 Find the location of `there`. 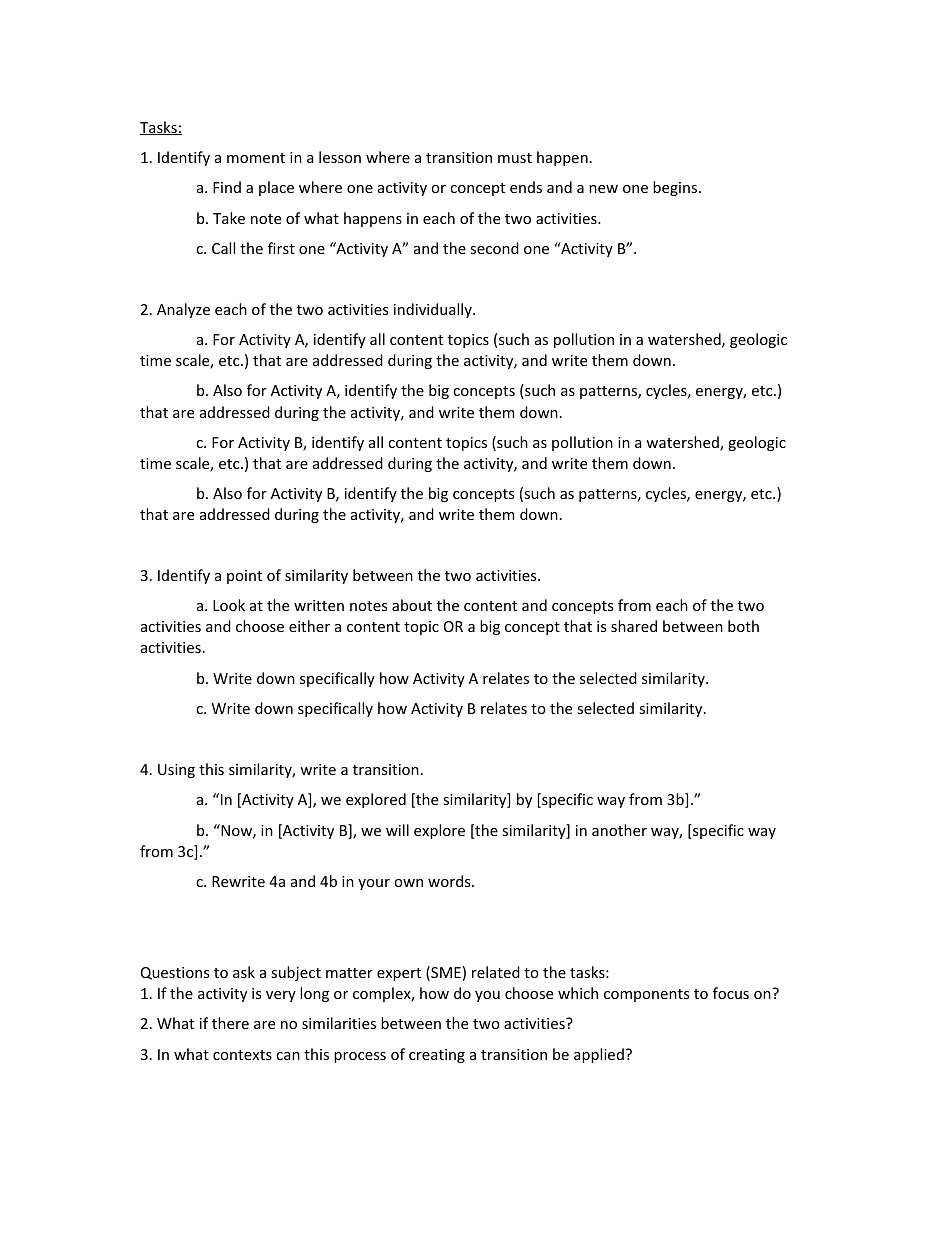

there is located at coordinates (230, 1023).
